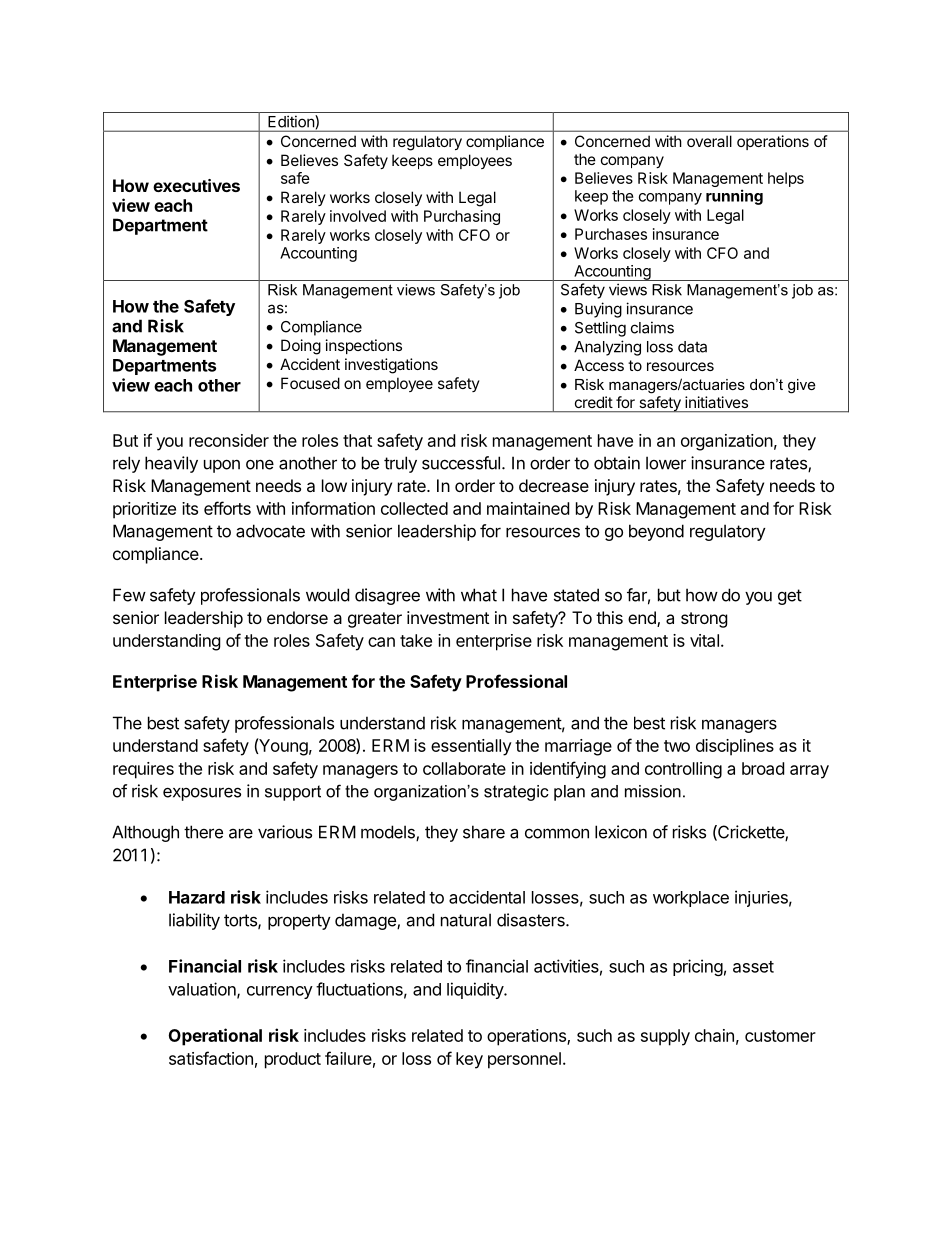 The image size is (952, 1233). What do you see at coordinates (734, 197) in the screenshot?
I see `running` at bounding box center [734, 197].
